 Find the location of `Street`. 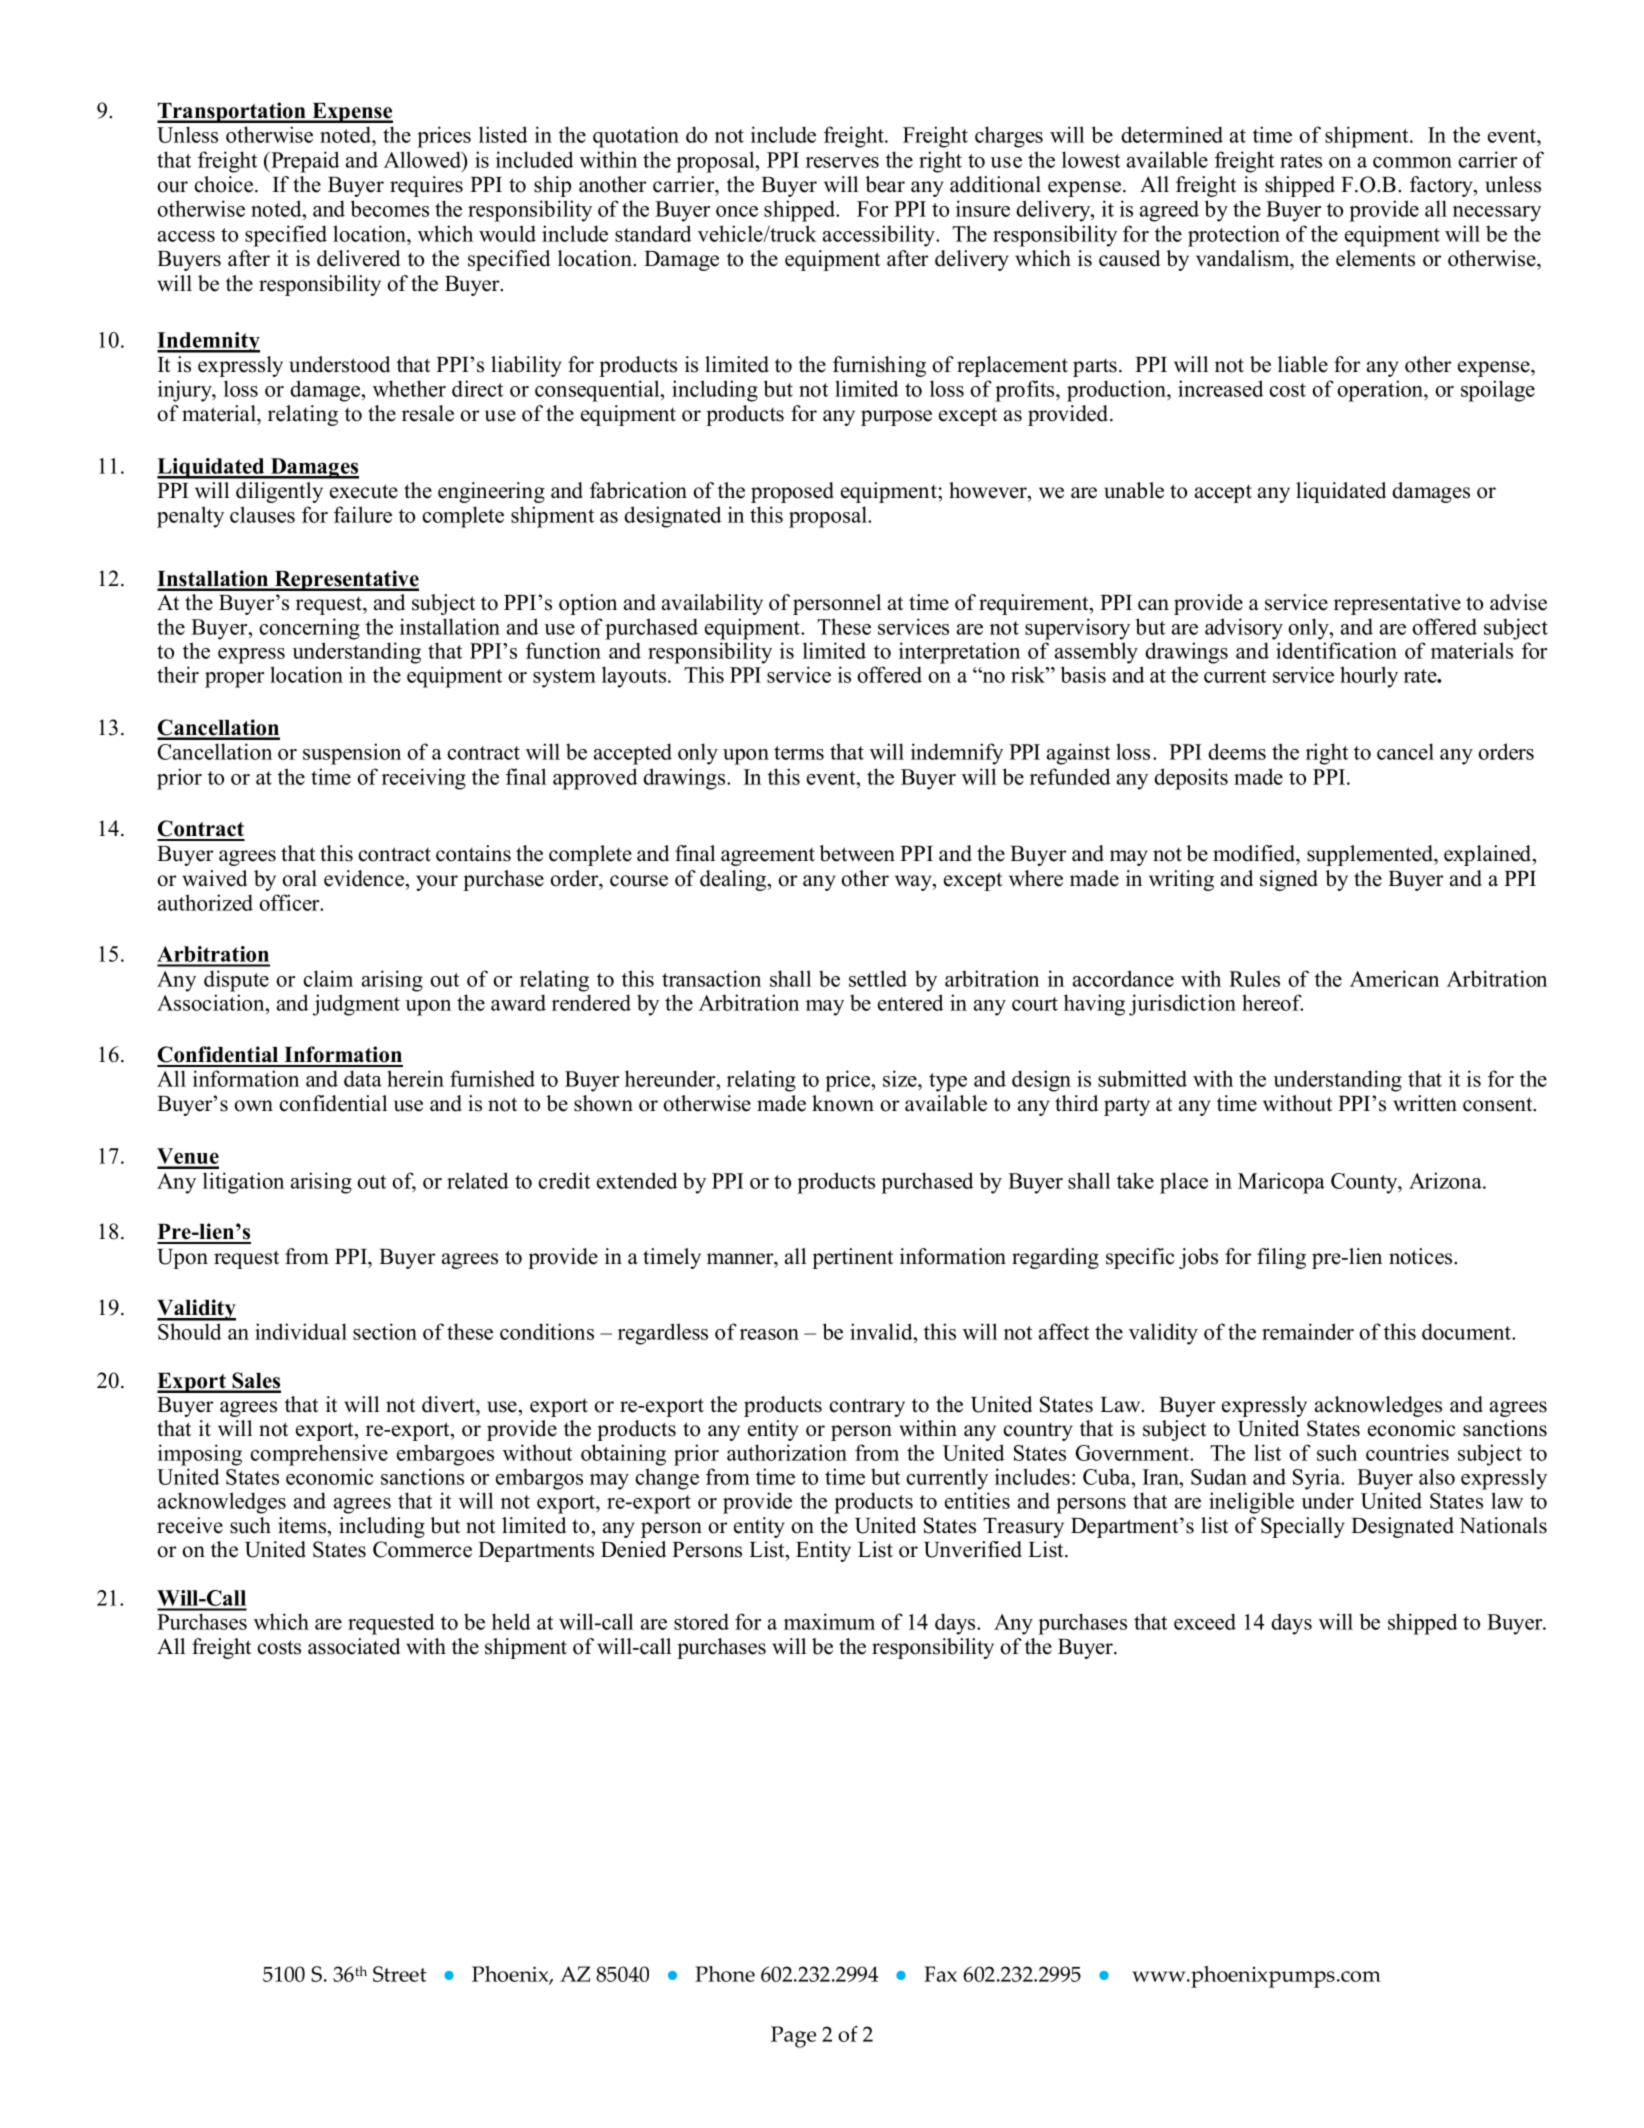

Street is located at coordinates (400, 1974).
